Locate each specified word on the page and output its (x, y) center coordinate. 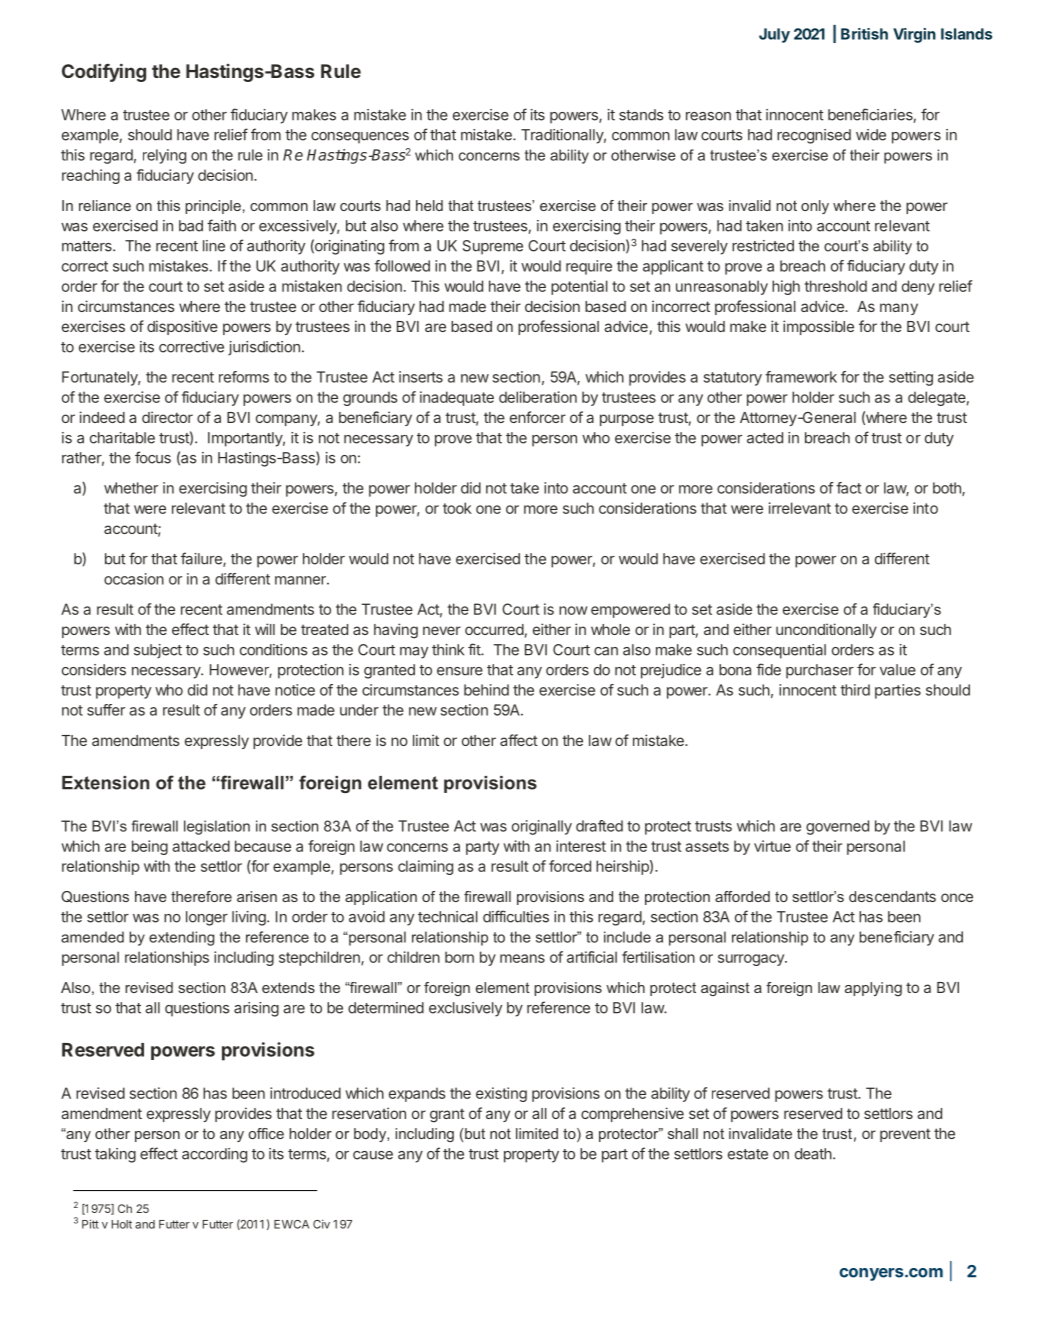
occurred (494, 629)
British (864, 34)
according (214, 1155)
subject (158, 651)
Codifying (104, 72)
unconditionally (826, 630)
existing (501, 1094)
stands (641, 115)
